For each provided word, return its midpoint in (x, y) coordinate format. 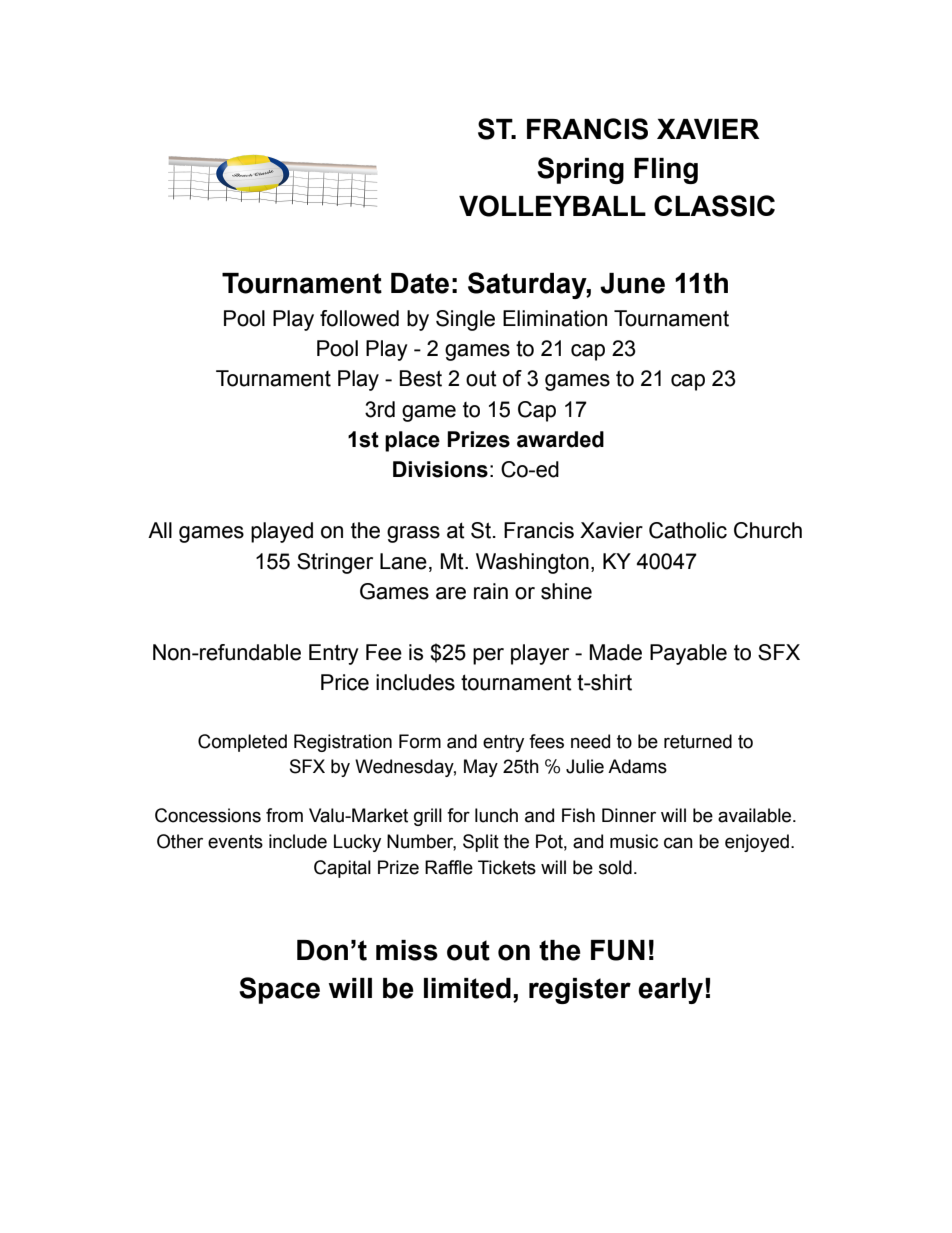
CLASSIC (714, 206)
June (632, 283)
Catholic (688, 530)
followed (359, 318)
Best (420, 378)
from (284, 815)
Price (345, 682)
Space (279, 990)
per (488, 656)
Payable (688, 654)
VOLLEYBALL (552, 206)
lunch (496, 815)
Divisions (440, 469)
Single (465, 320)
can (678, 843)
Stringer (335, 563)
